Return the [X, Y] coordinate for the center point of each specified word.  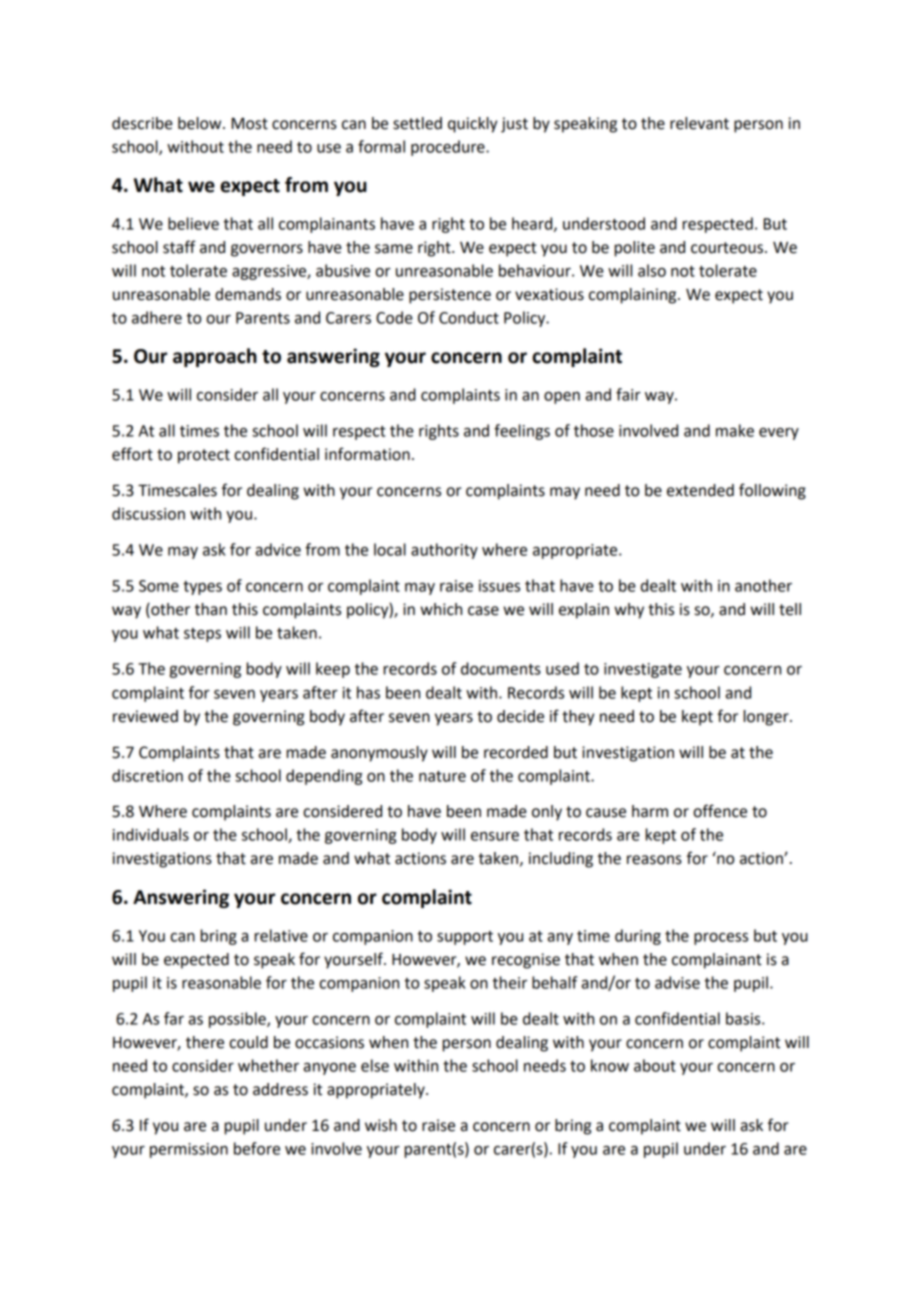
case [483, 611]
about [655, 1065]
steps [202, 635]
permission [189, 1150]
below [201, 123]
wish [381, 1125]
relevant [699, 123]
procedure [449, 148]
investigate [643, 670]
